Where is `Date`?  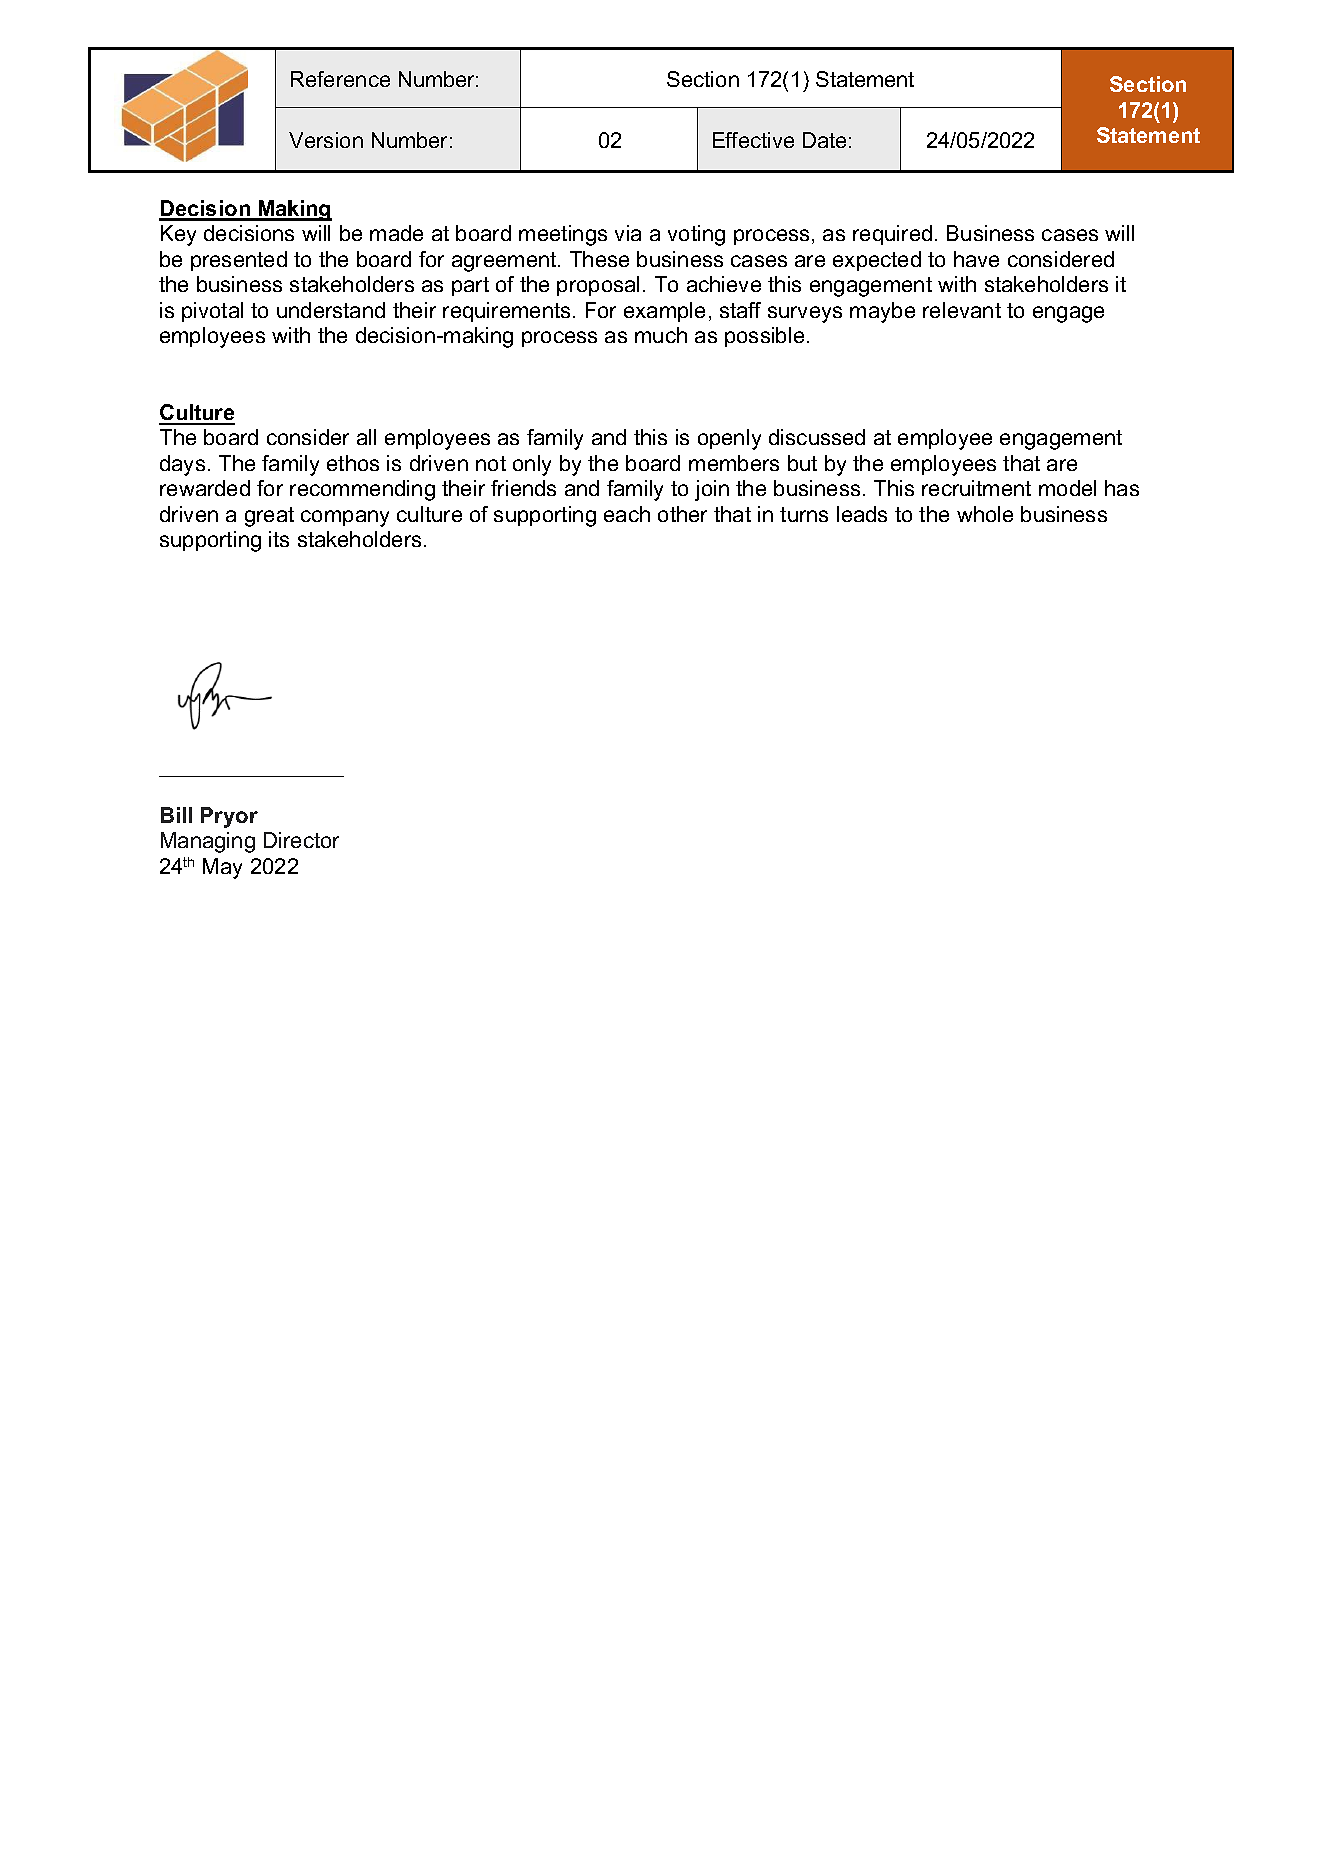
Date is located at coordinates (824, 140).
